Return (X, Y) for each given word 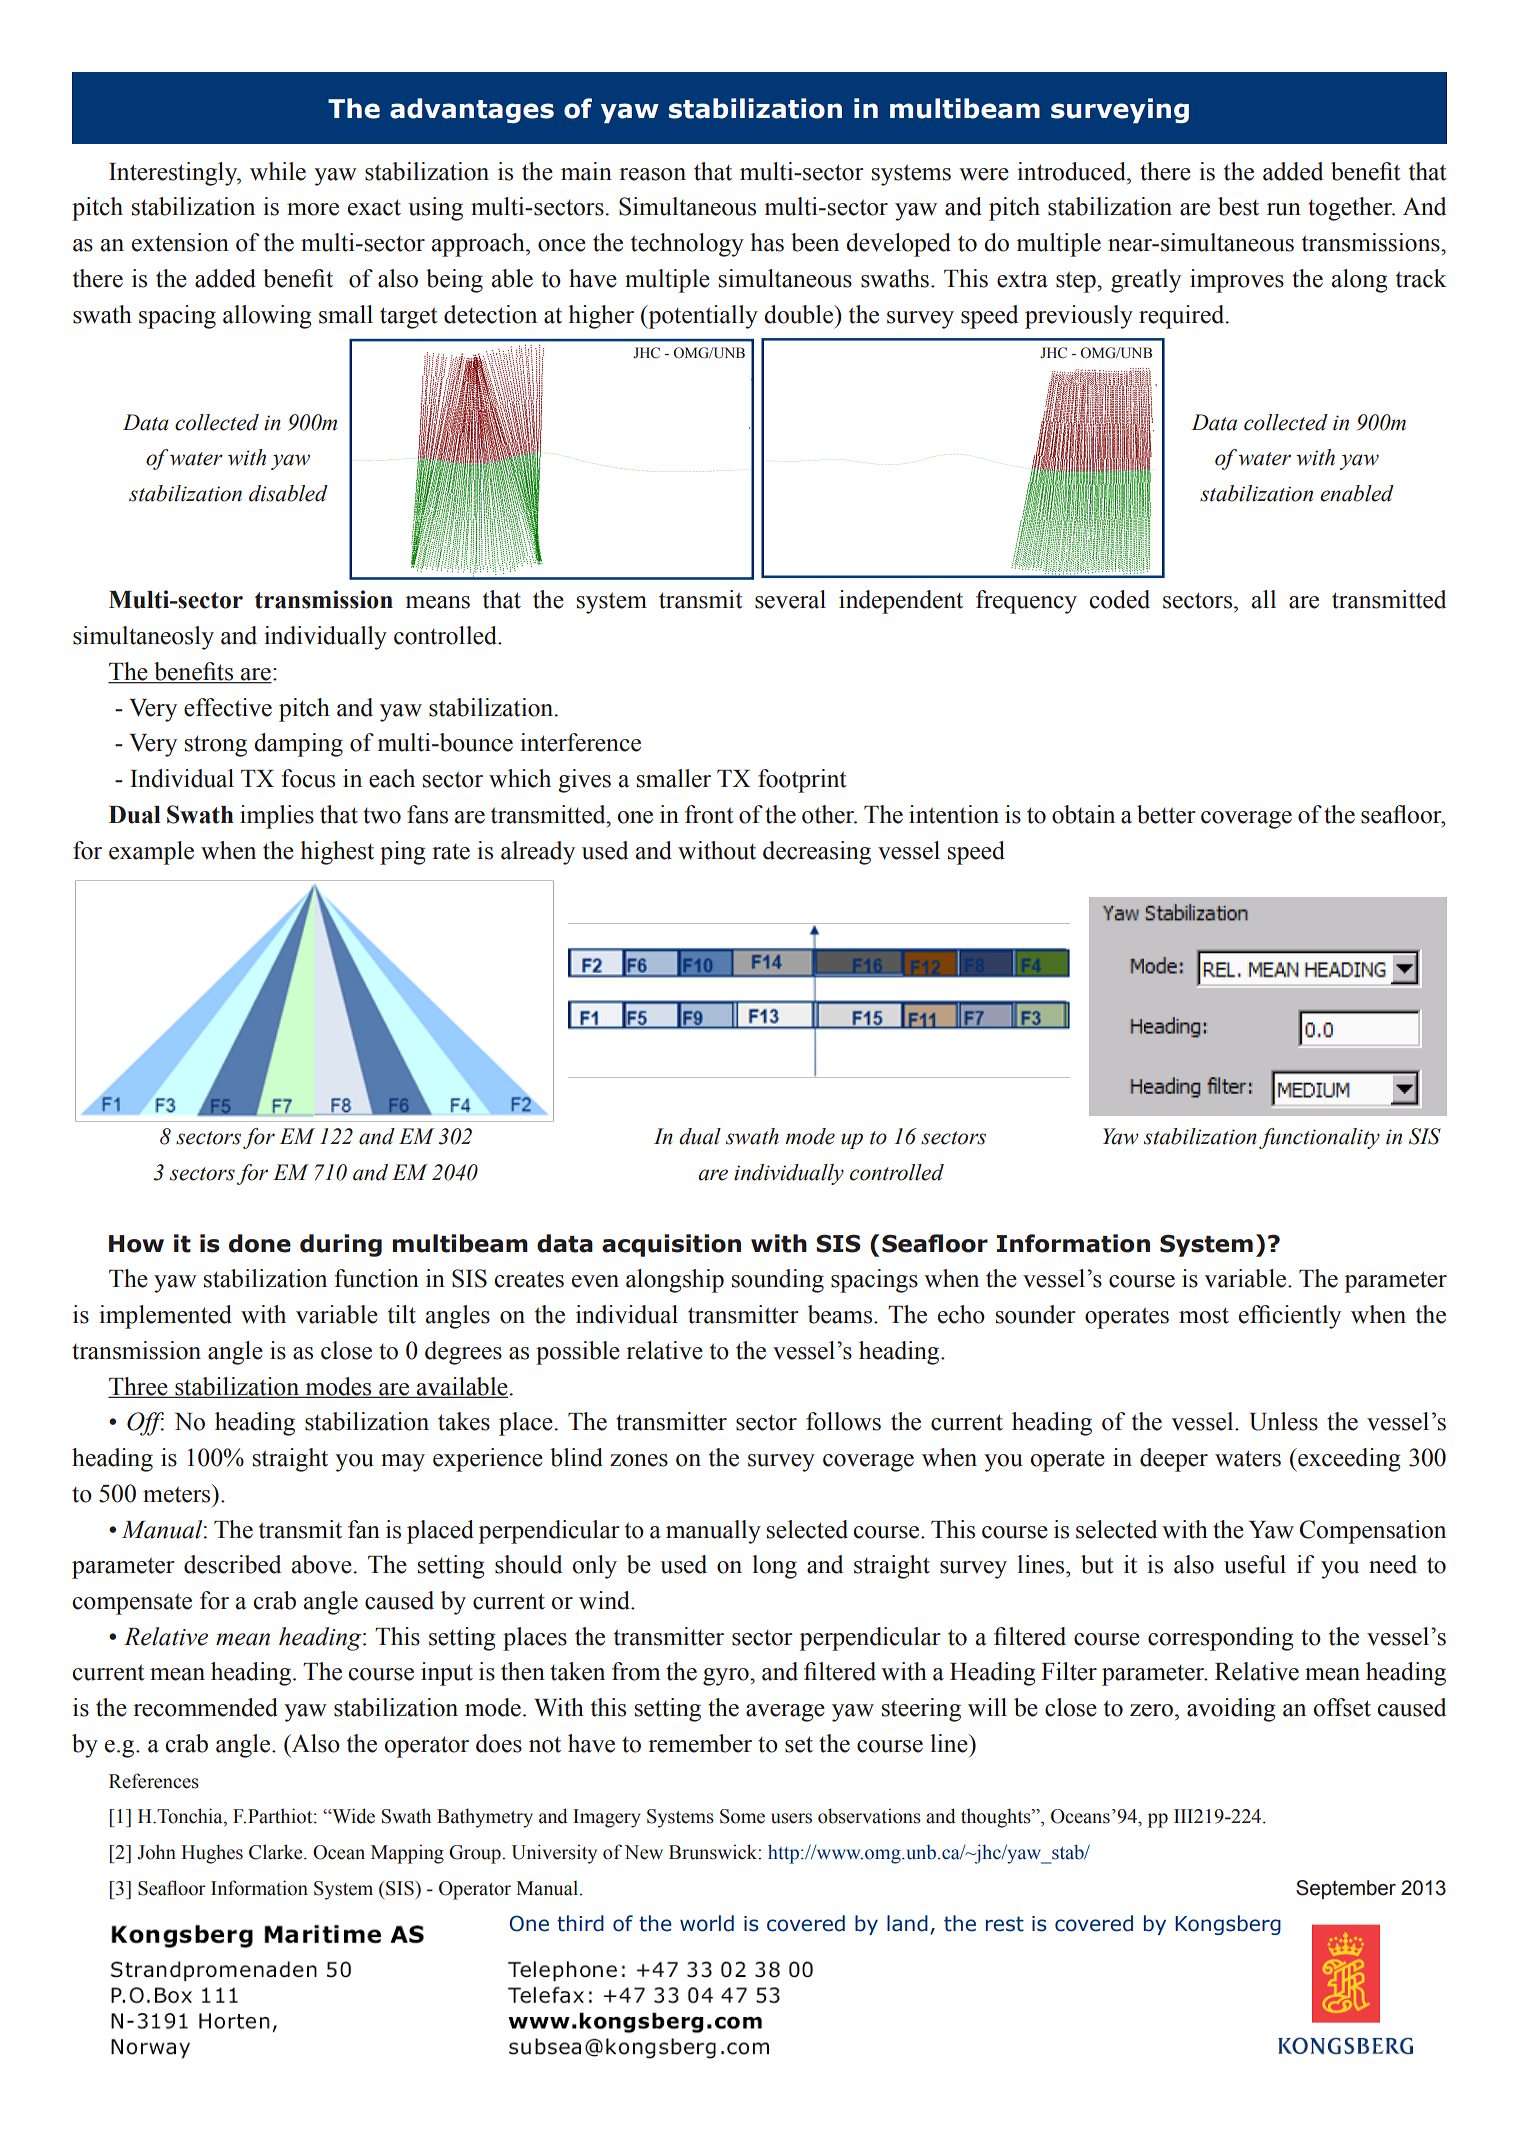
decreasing (817, 853)
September (1346, 1889)
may (403, 1463)
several (790, 599)
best (1238, 206)
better (1166, 814)
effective (228, 707)
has (767, 242)
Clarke (277, 1852)
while (278, 171)
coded (1119, 599)
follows (843, 1421)
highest (337, 853)
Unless (1283, 1421)
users (791, 1818)
